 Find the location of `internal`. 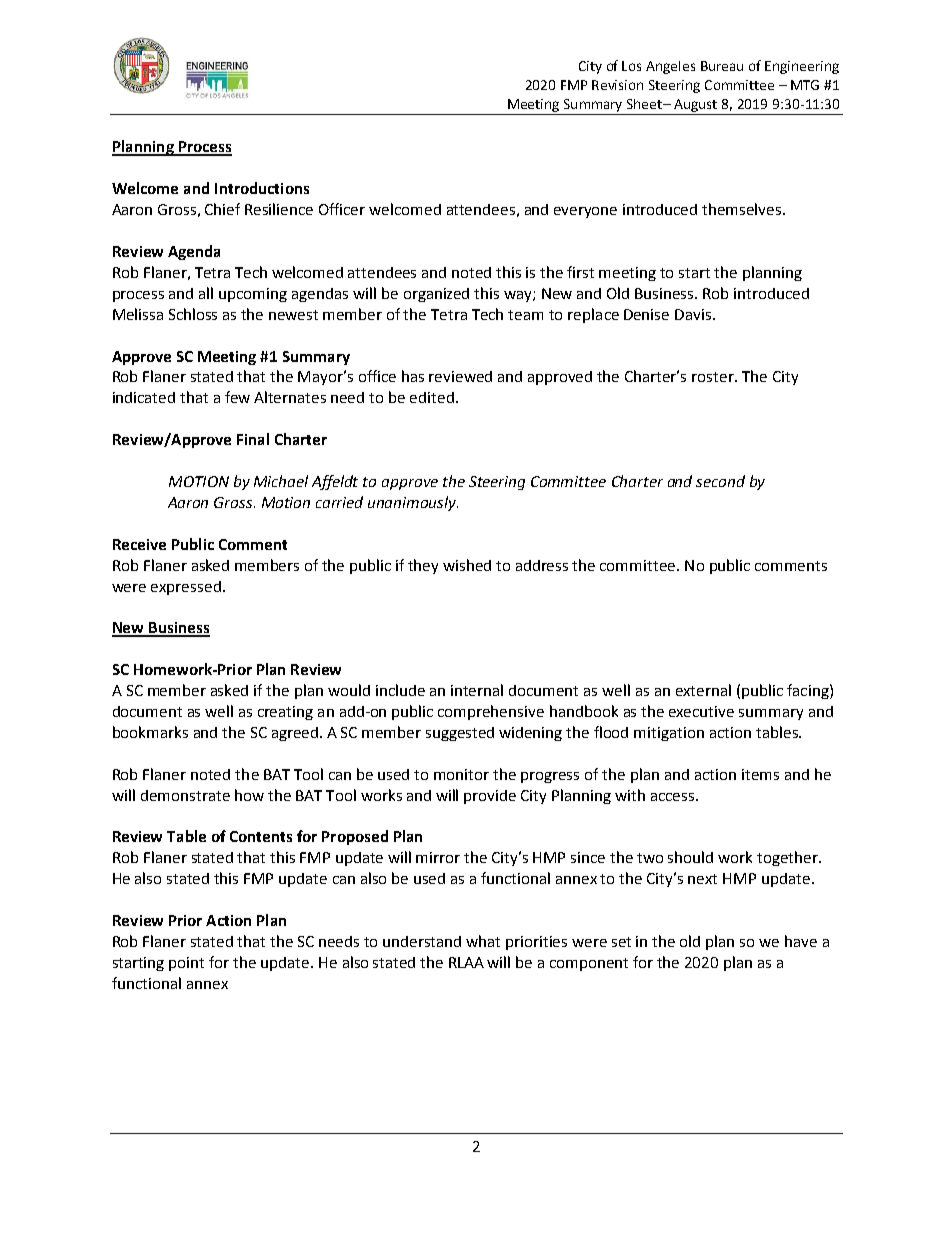

internal is located at coordinates (477, 690).
